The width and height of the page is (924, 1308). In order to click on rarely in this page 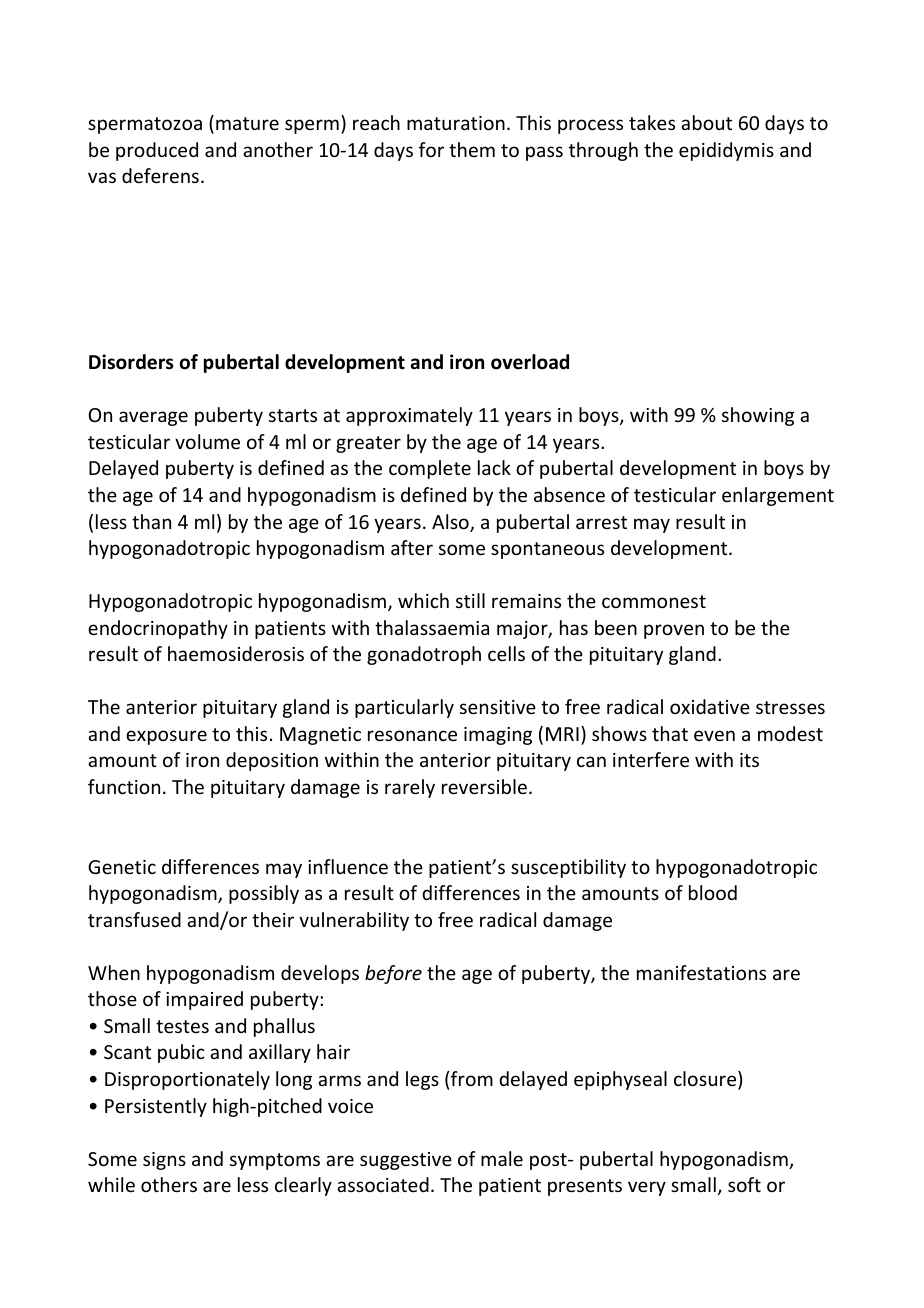, I will do `click(410, 788)`.
